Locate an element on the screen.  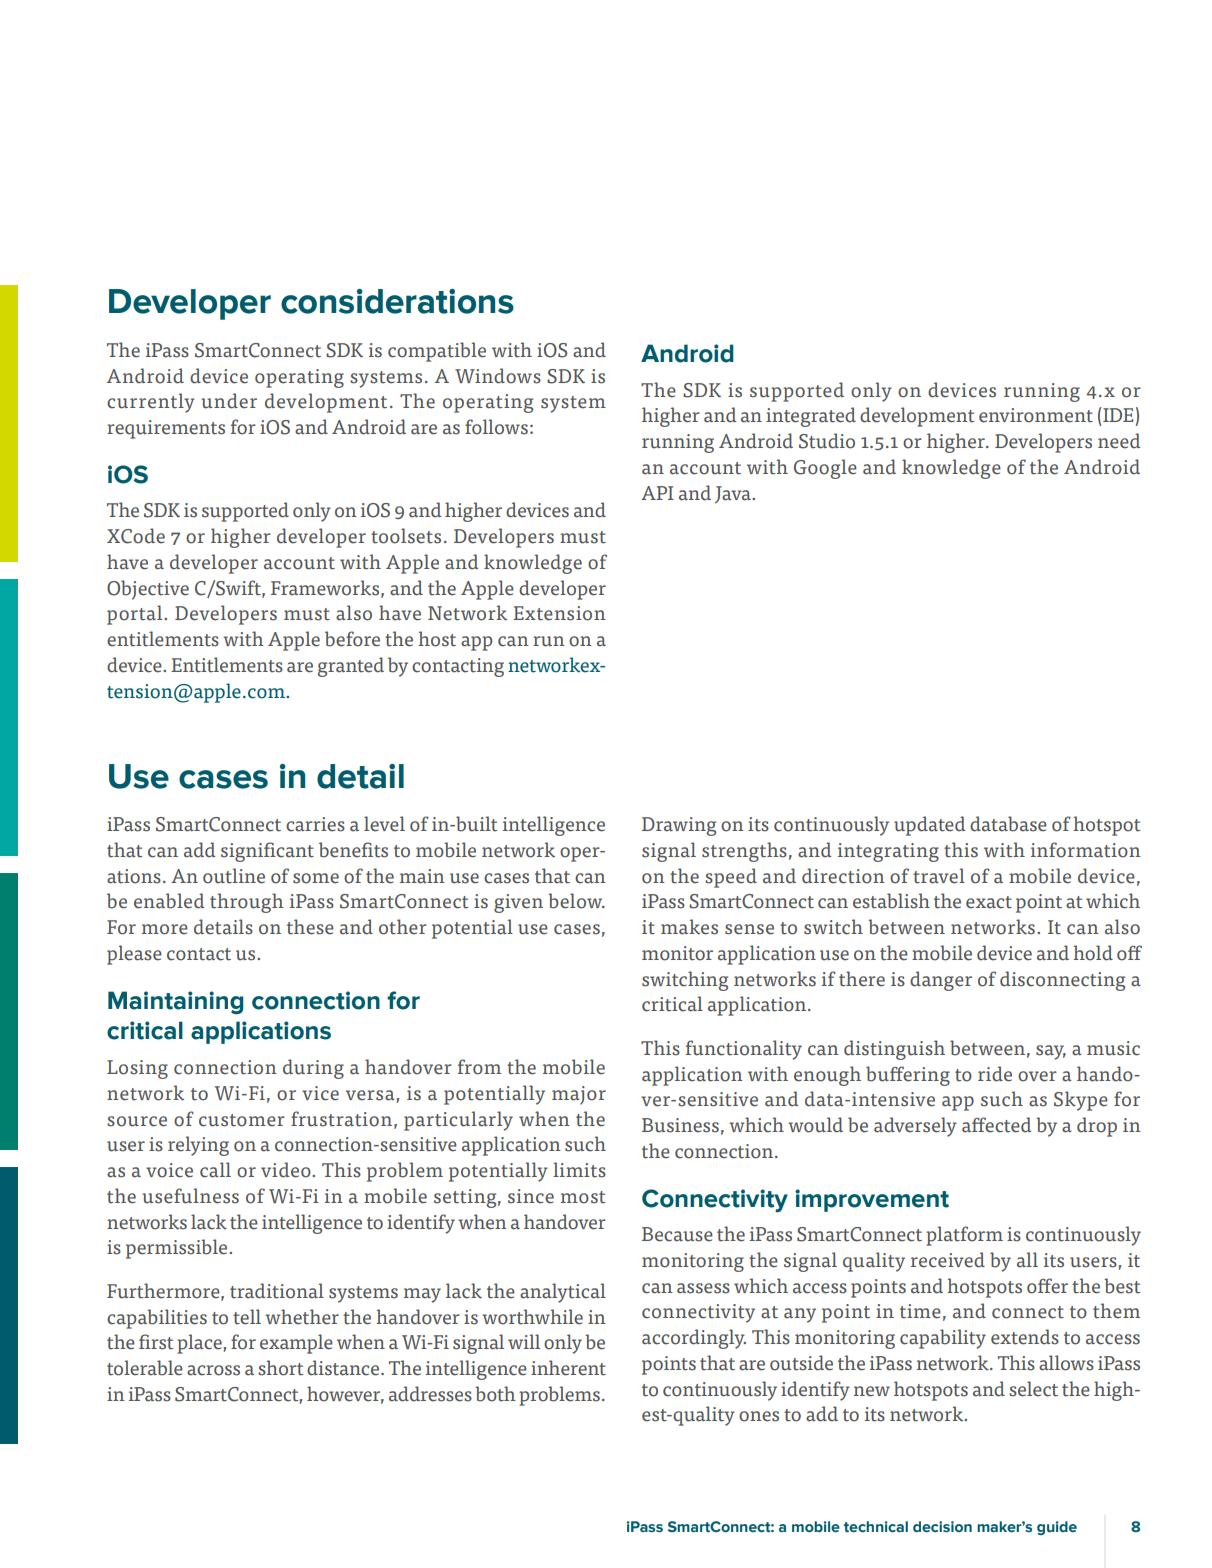
updated is located at coordinates (929, 826).
